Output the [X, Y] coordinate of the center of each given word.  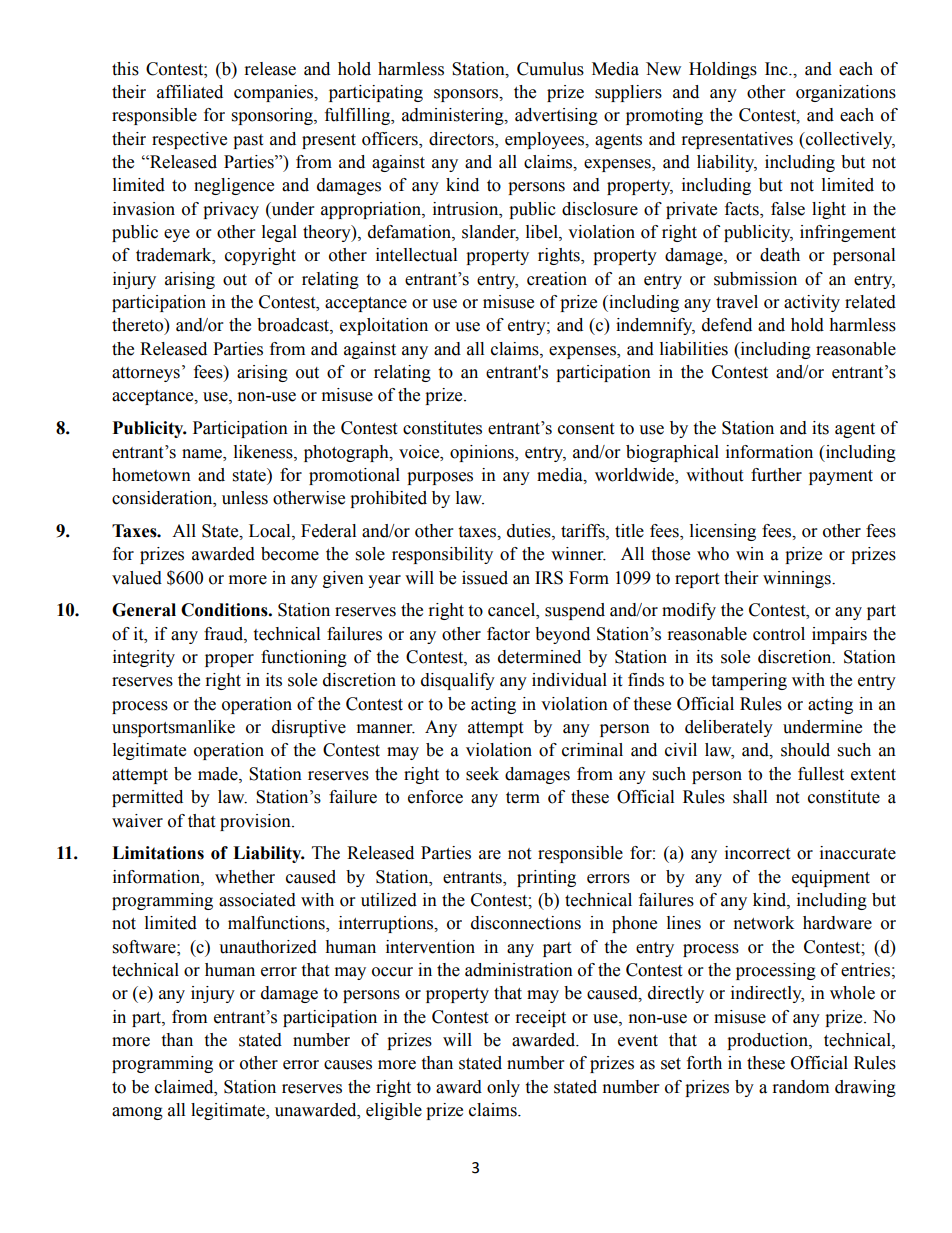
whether [245, 877]
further [776, 475]
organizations [846, 93]
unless [245, 498]
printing [546, 878]
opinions [483, 453]
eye [177, 235]
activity [812, 303]
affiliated [190, 92]
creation [557, 279]
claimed [185, 1087]
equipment [831, 878]
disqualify [458, 681]
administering [454, 116]
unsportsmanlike [173, 728]
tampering [749, 681]
